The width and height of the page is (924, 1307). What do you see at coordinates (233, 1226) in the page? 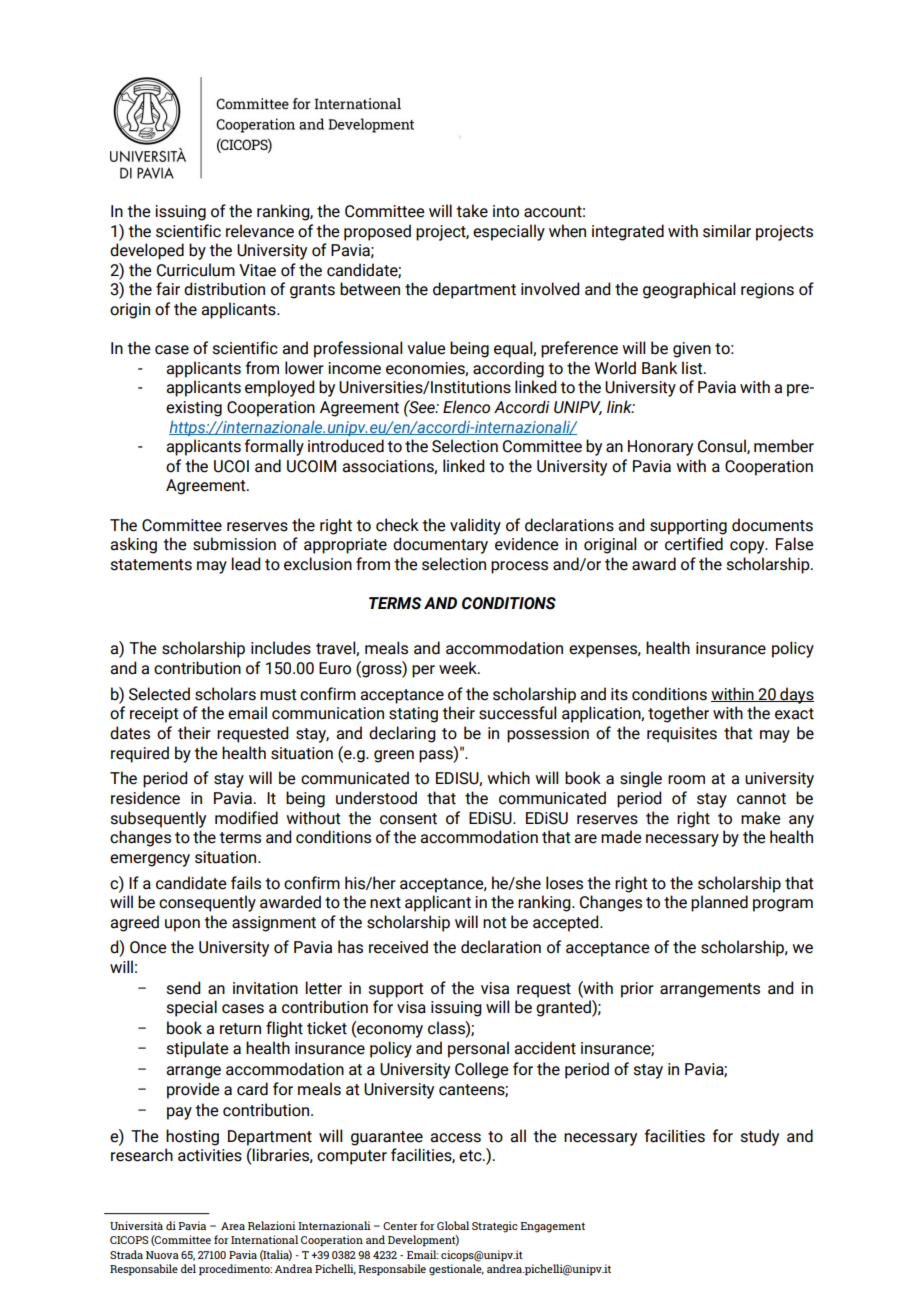
I see `Area` at bounding box center [233, 1226].
